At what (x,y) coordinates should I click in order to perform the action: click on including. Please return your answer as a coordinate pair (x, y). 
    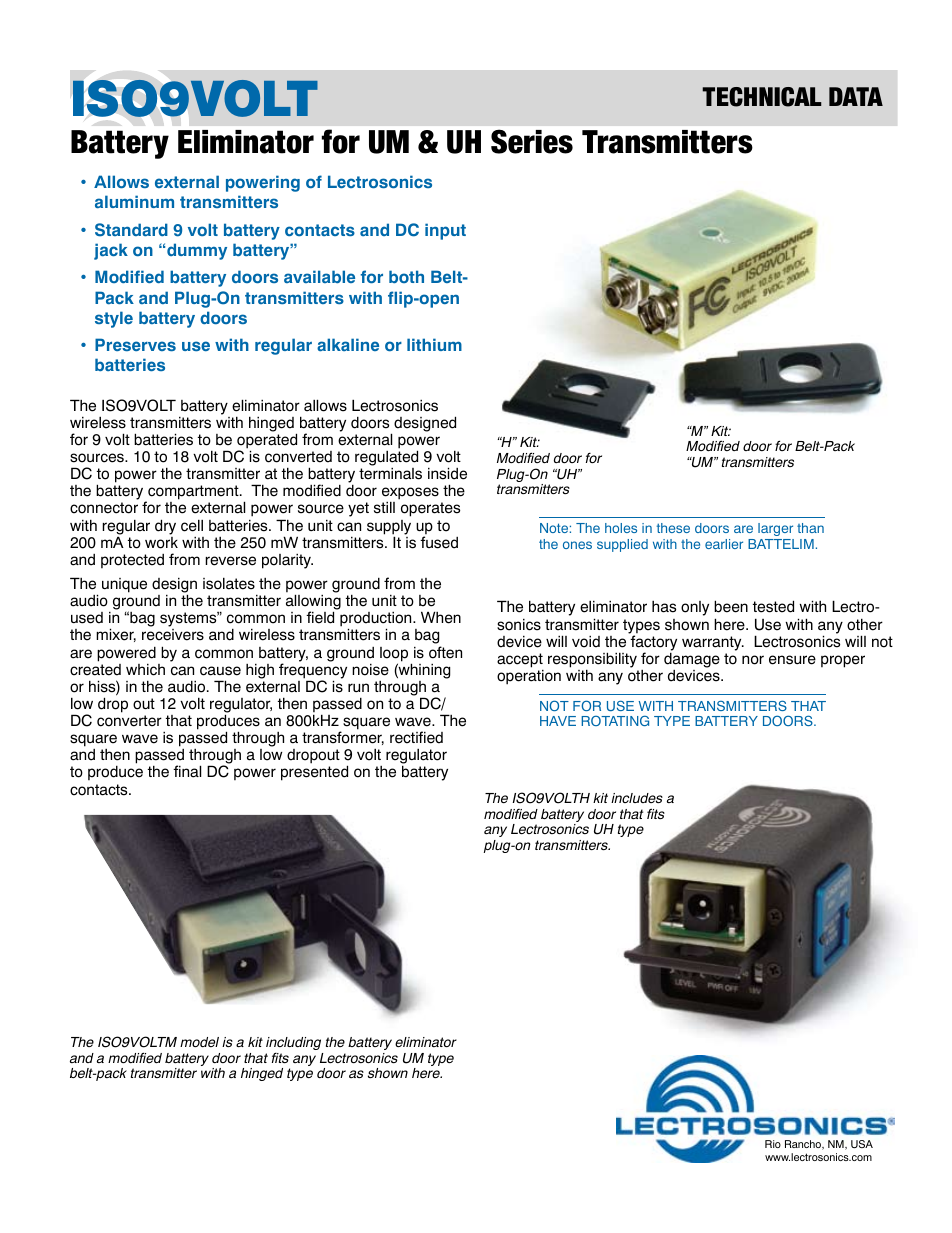
    Looking at the image, I should click on (293, 1045).
